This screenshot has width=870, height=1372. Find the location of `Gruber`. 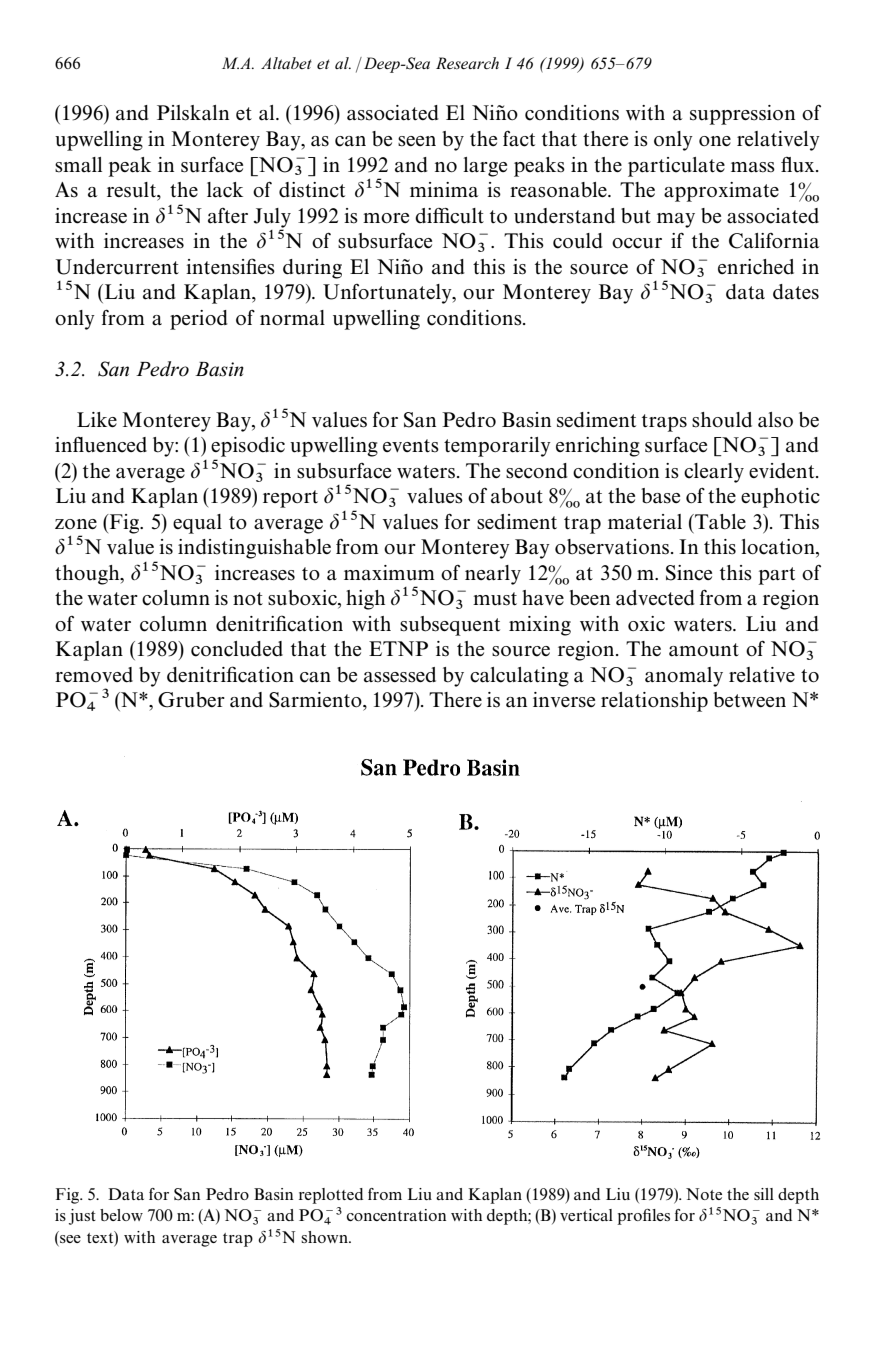

Gruber is located at coordinates (191, 700).
